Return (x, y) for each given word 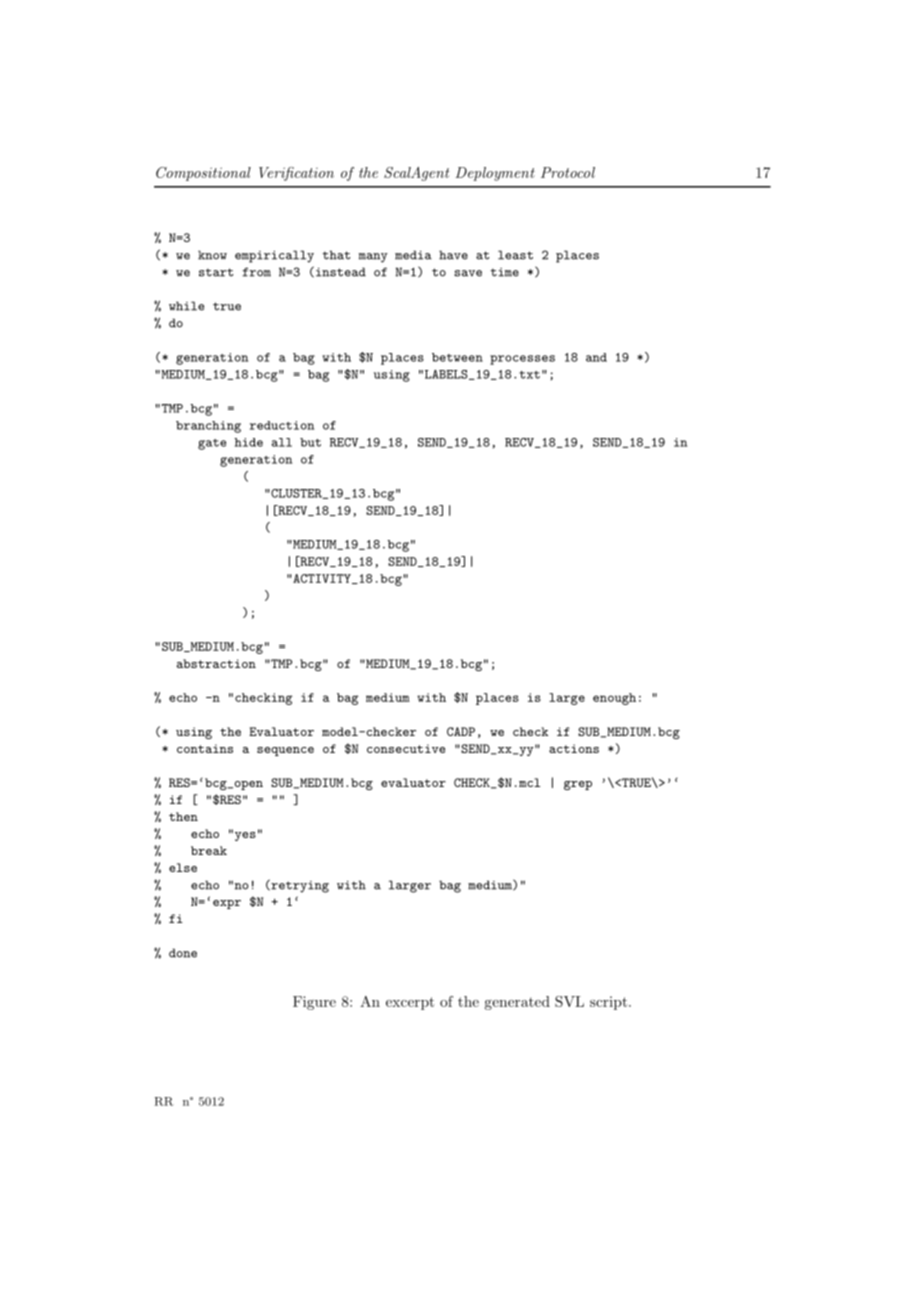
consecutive (406, 748)
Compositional (203, 174)
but (310, 442)
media (413, 255)
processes (522, 360)
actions (574, 748)
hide (248, 442)
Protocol (568, 172)
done (183, 953)
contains (205, 748)
